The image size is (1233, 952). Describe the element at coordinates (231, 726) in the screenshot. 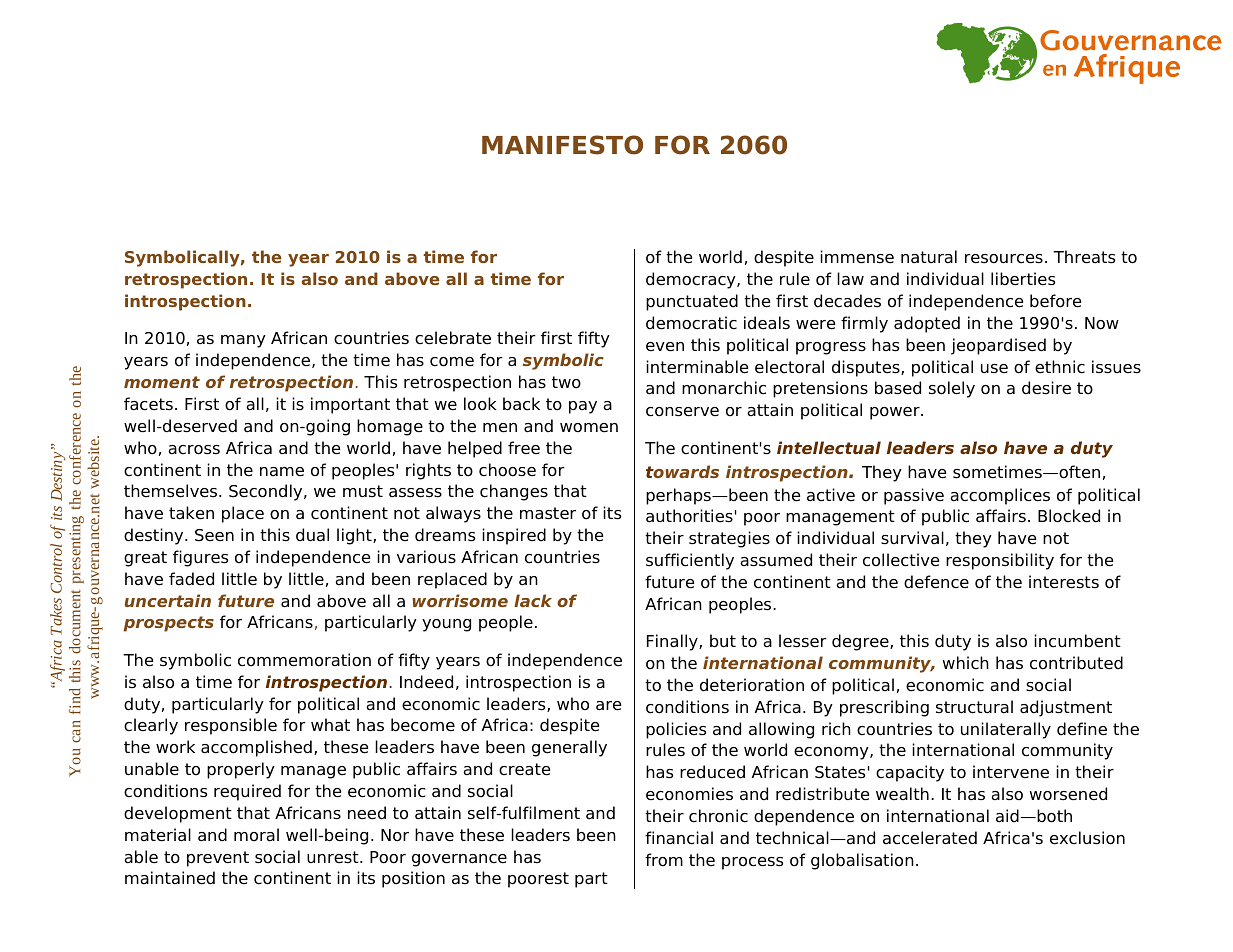

I see `responsible` at that location.
